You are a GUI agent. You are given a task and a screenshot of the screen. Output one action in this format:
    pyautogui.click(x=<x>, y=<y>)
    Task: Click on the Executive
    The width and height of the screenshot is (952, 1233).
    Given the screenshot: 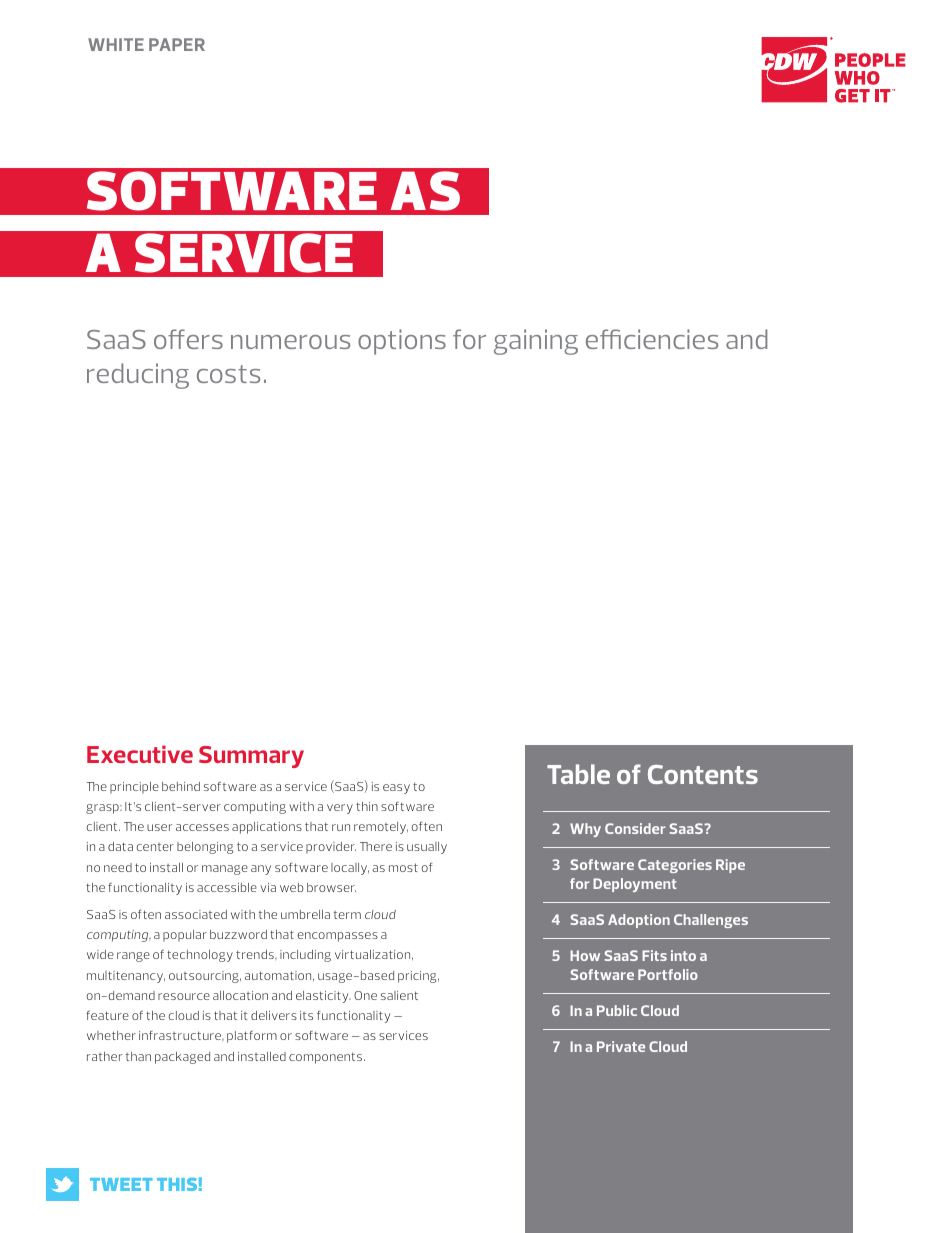 What is the action you would take?
    pyautogui.click(x=140, y=754)
